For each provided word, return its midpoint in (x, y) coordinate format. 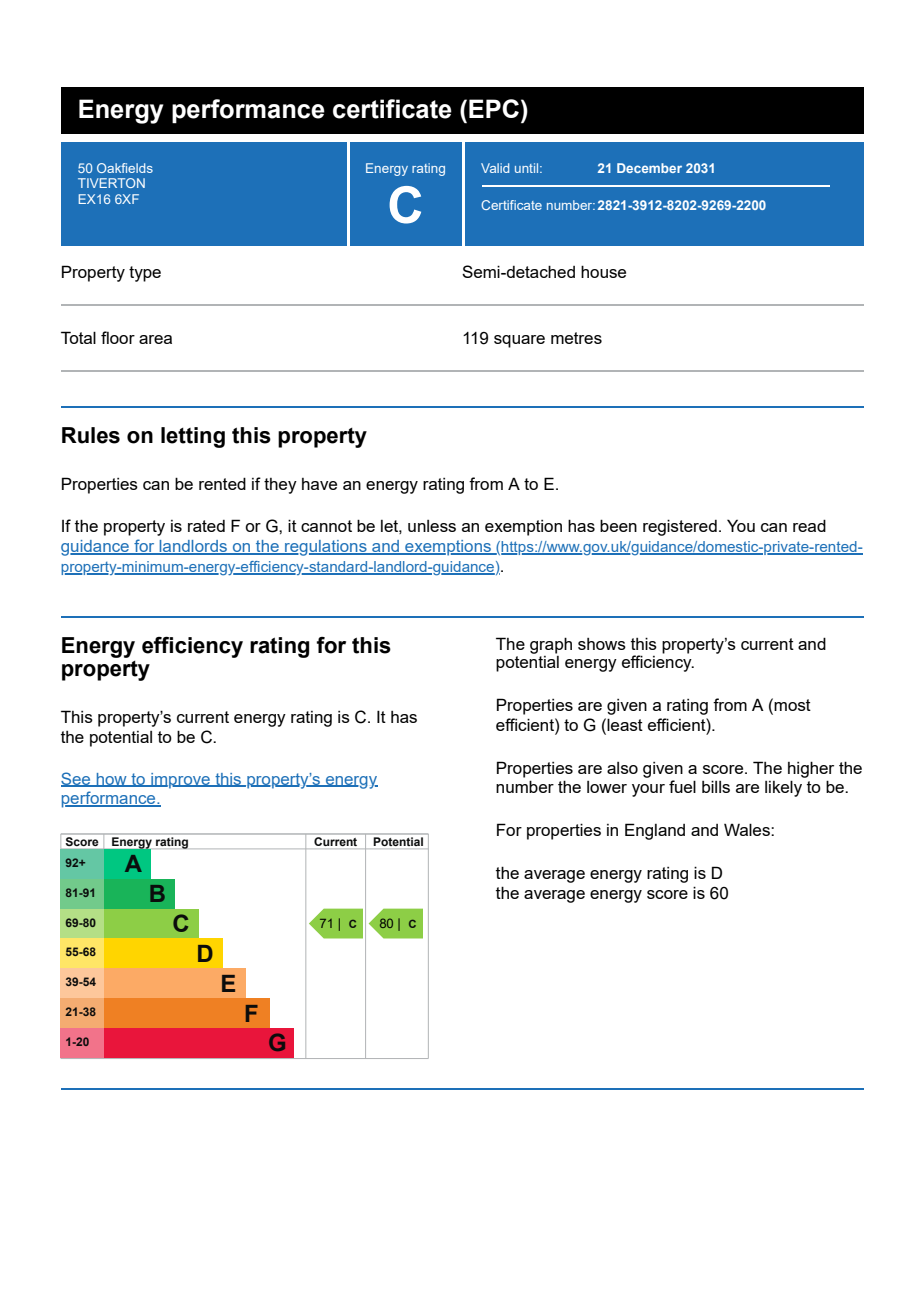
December (649, 168)
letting (193, 437)
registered (680, 527)
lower (607, 787)
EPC (494, 108)
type (145, 274)
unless (432, 526)
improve (180, 781)
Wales (748, 829)
